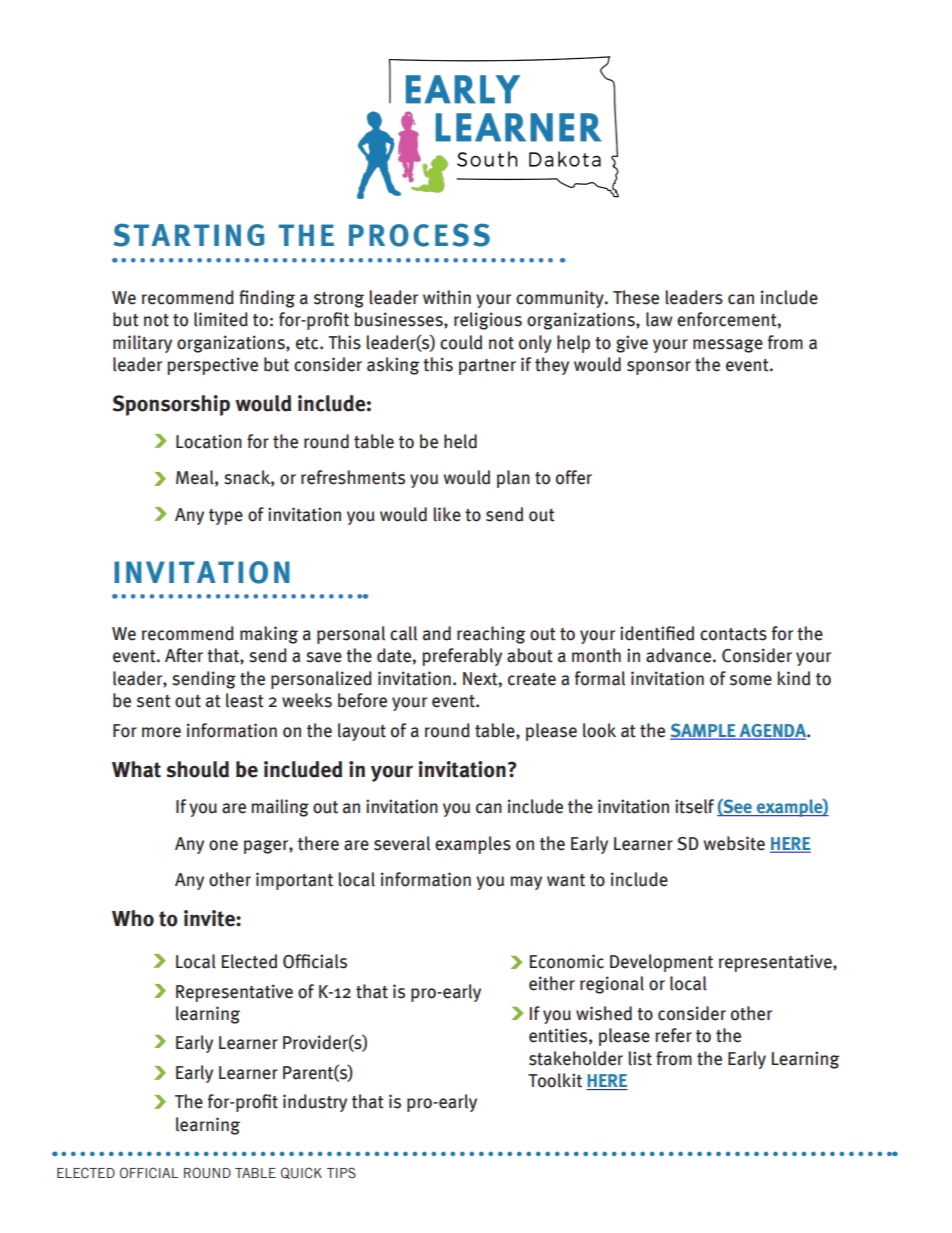  What do you see at coordinates (223, 845) in the page?
I see `one` at bounding box center [223, 845].
